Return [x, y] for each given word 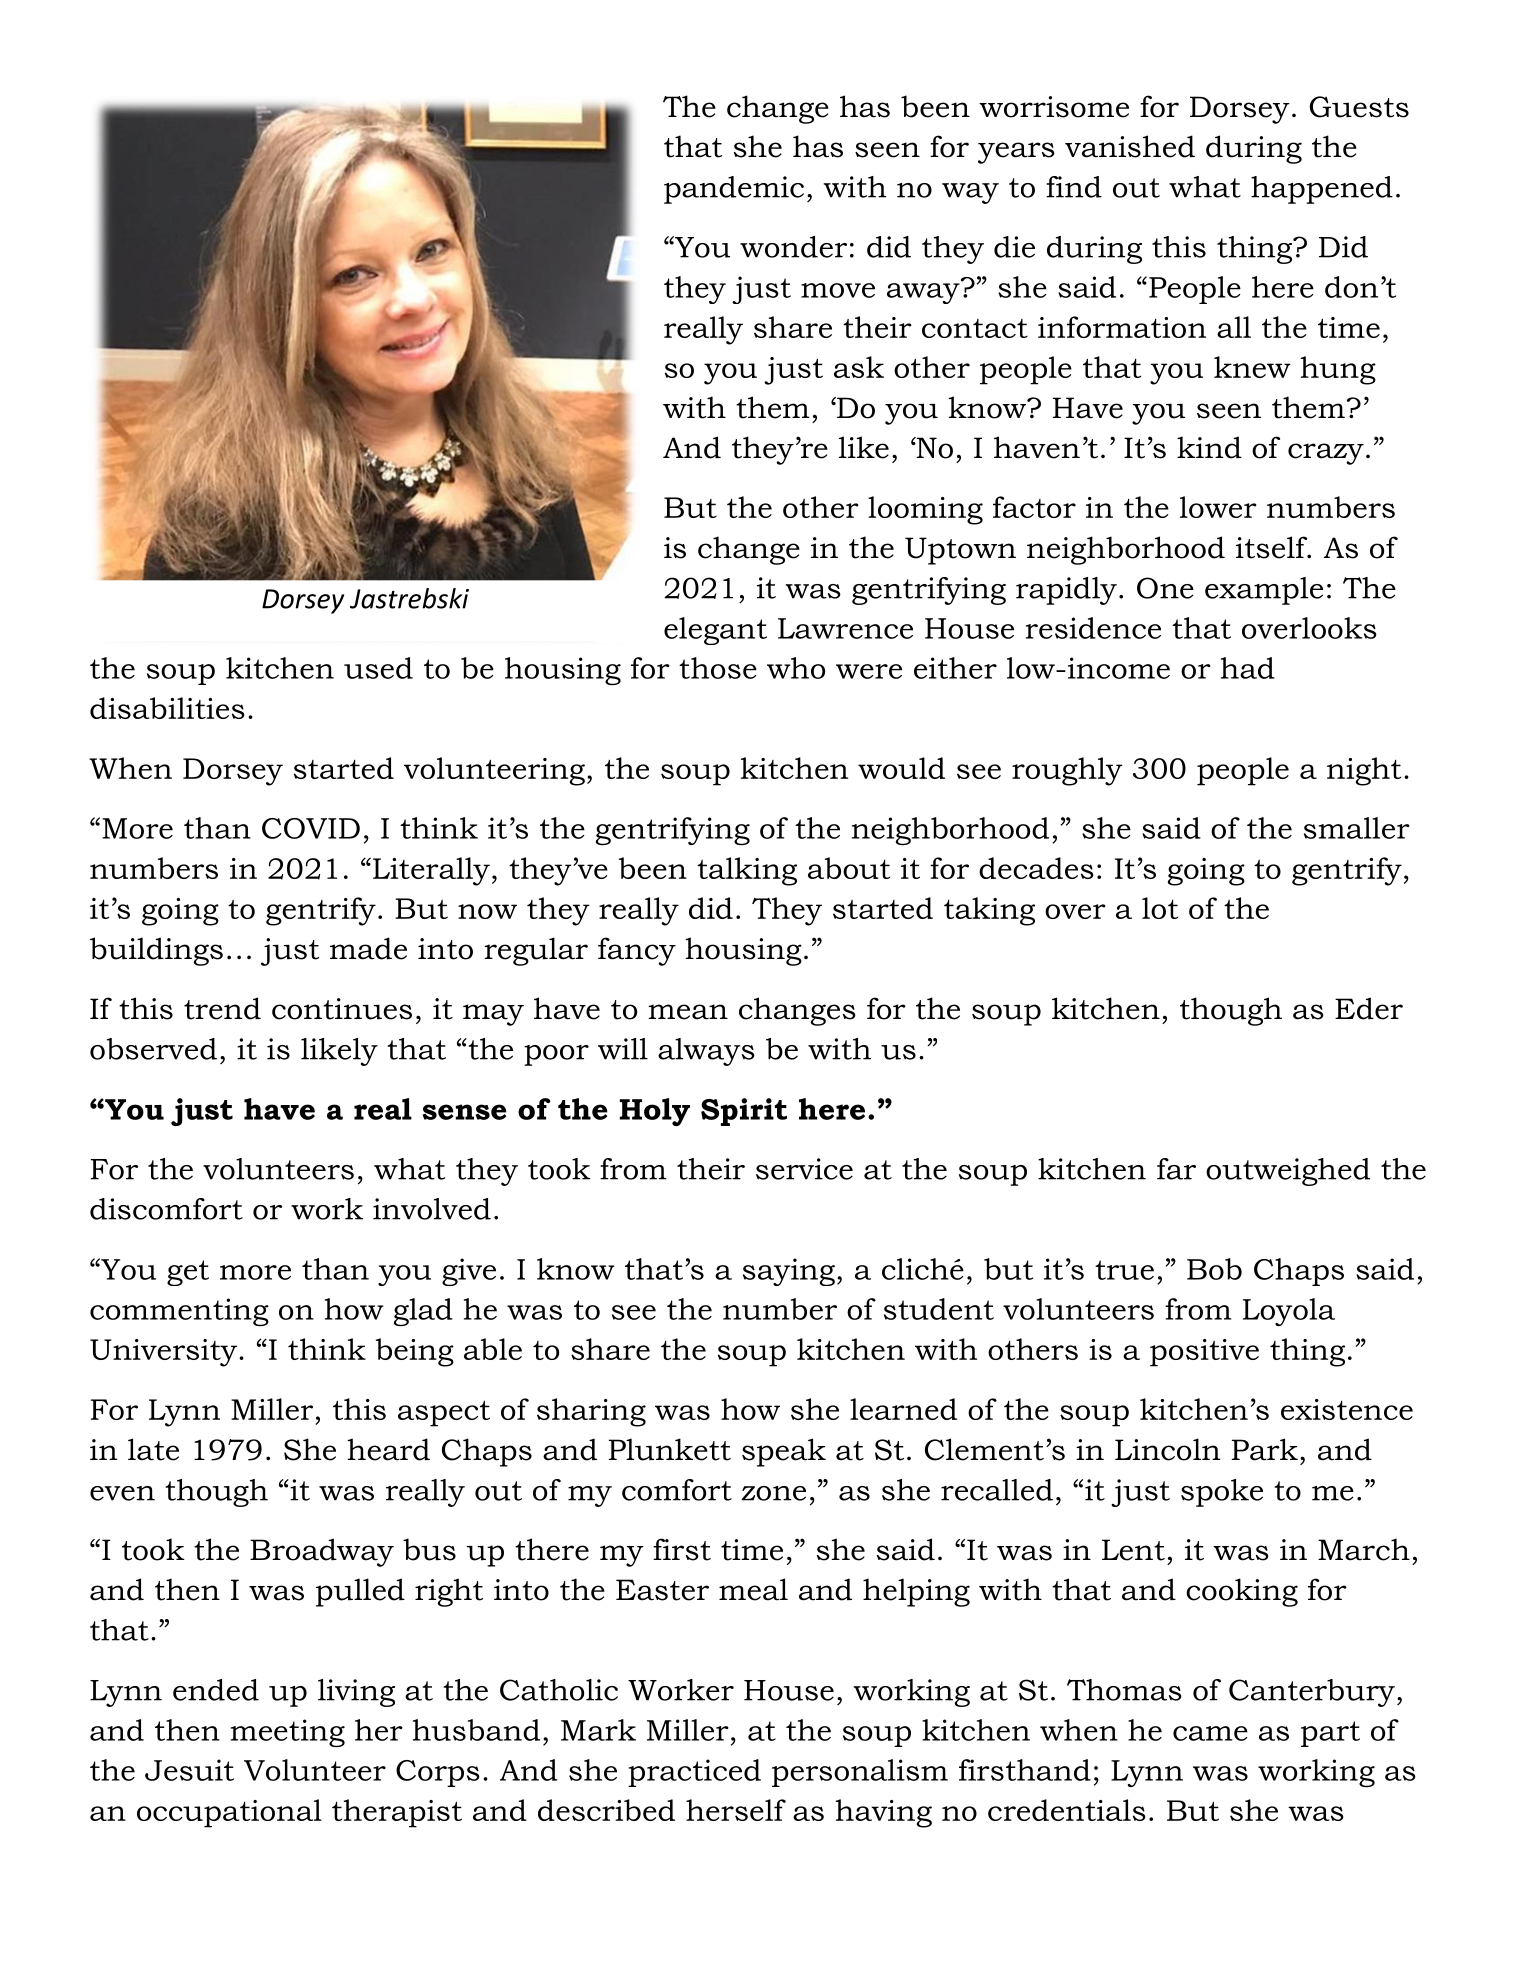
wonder [793, 247]
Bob [1214, 1269]
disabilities [167, 708]
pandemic [734, 190]
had [1248, 668]
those [718, 668]
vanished [1130, 146]
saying [789, 1272]
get [188, 1273]
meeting [288, 1733]
